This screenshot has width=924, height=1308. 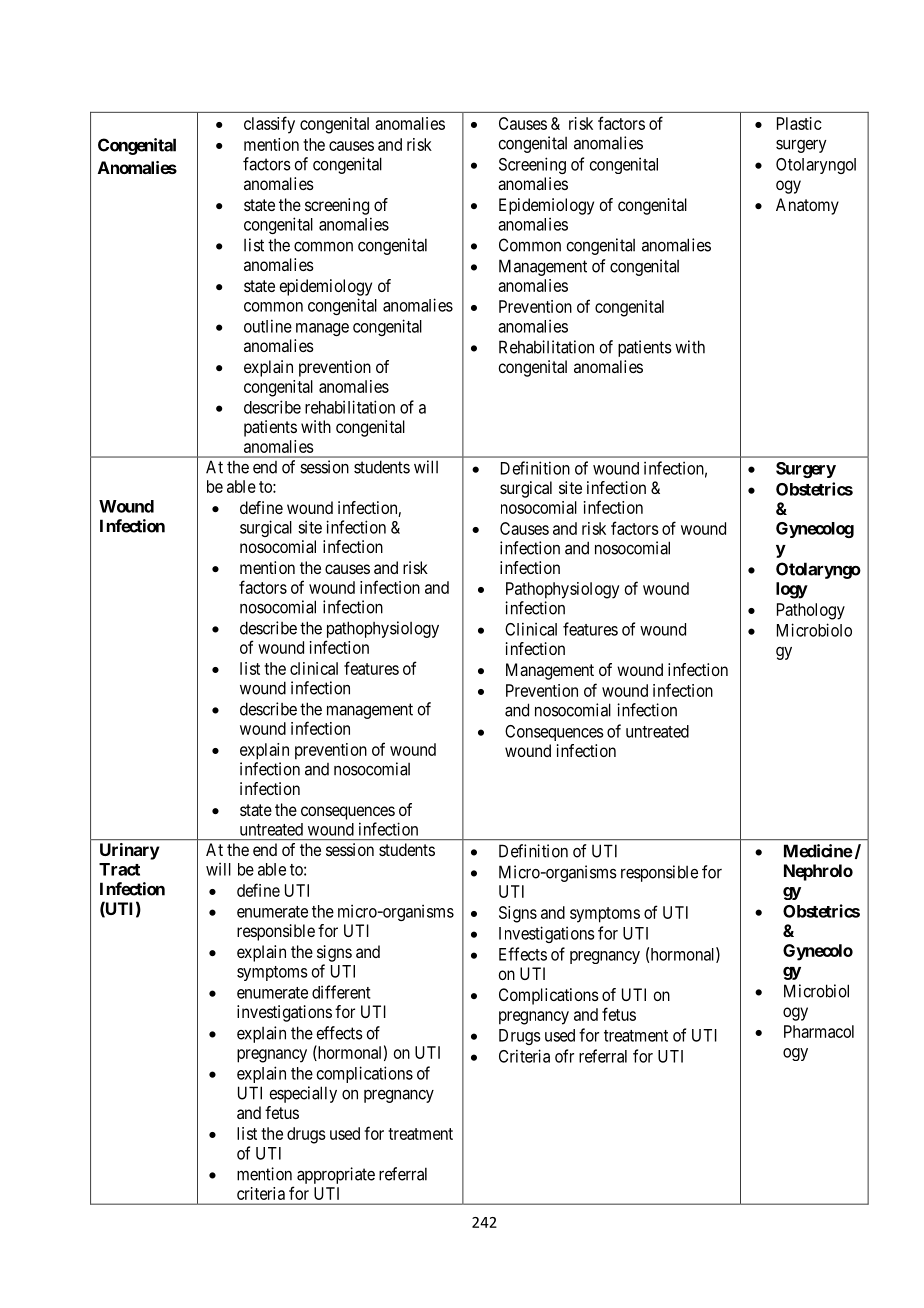 What do you see at coordinates (341, 992) in the screenshot?
I see `different` at bounding box center [341, 992].
